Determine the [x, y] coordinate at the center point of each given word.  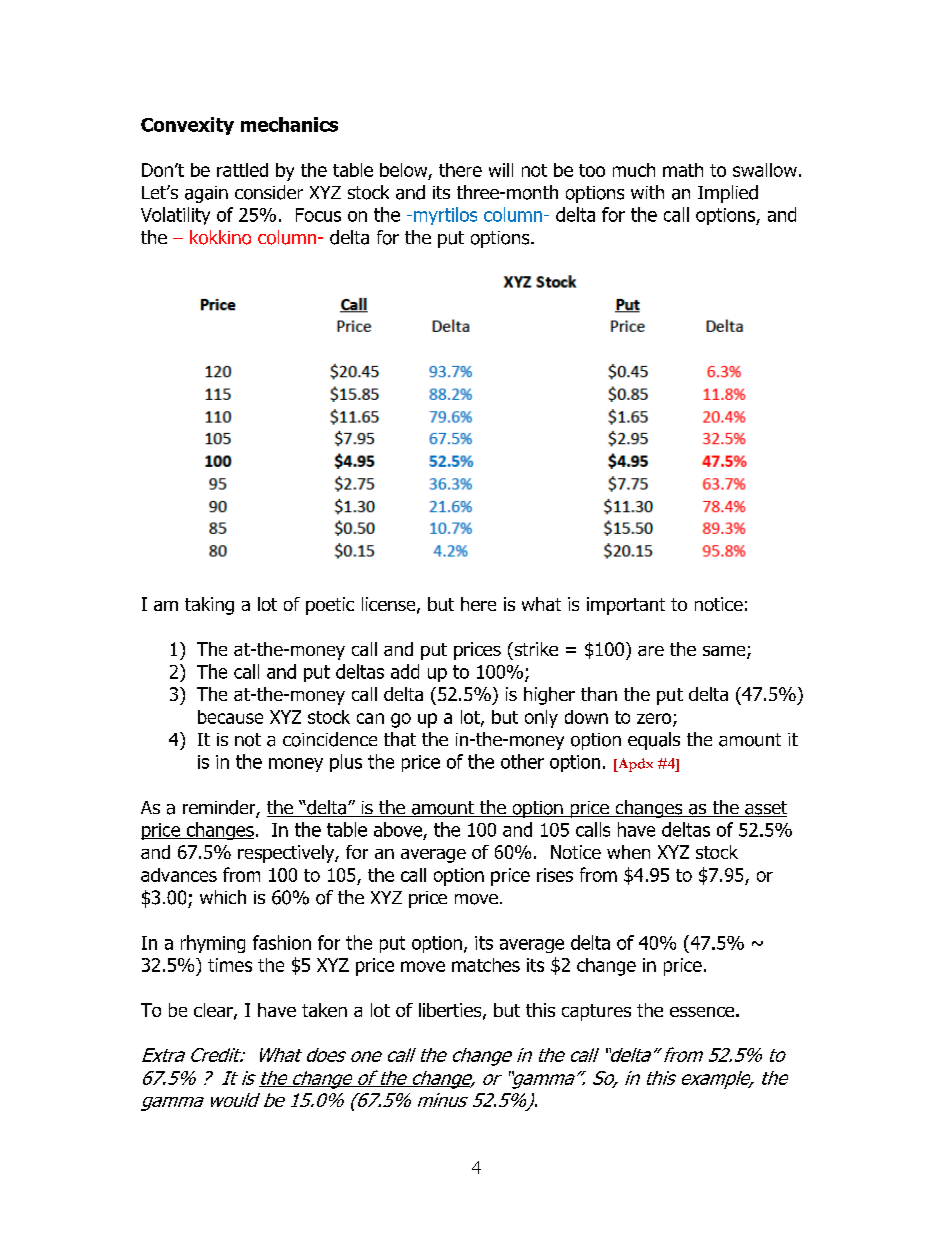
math [683, 170]
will [501, 170]
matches [486, 965]
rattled [242, 170]
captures [596, 1012]
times [230, 965]
